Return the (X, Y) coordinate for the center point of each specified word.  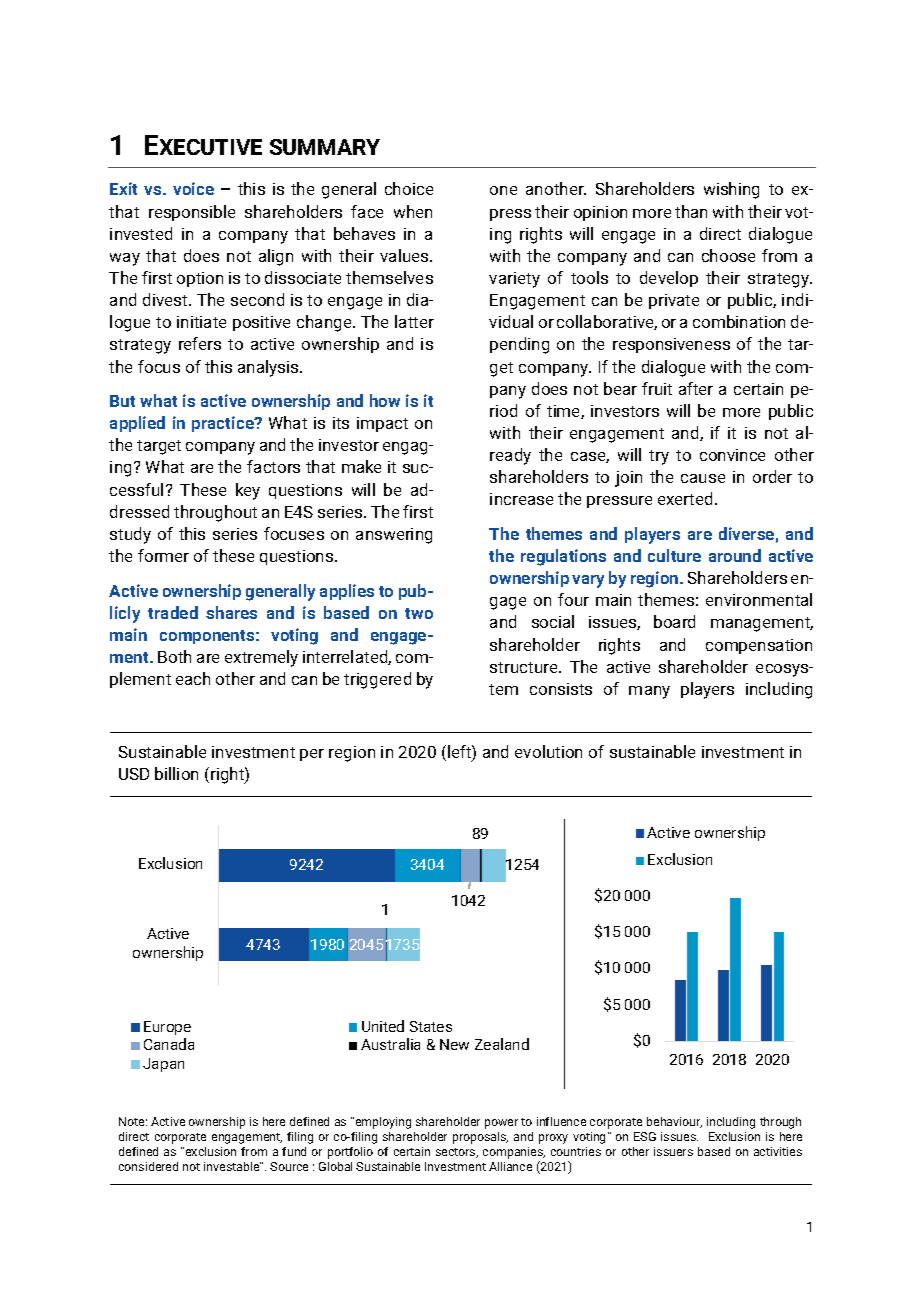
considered (148, 1166)
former (163, 555)
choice (409, 188)
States (431, 1026)
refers (200, 343)
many (649, 692)
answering (394, 536)
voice (193, 188)
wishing (731, 190)
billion (176, 773)
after (696, 388)
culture (674, 555)
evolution (548, 751)
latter (414, 321)
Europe (167, 1028)
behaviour (674, 1122)
